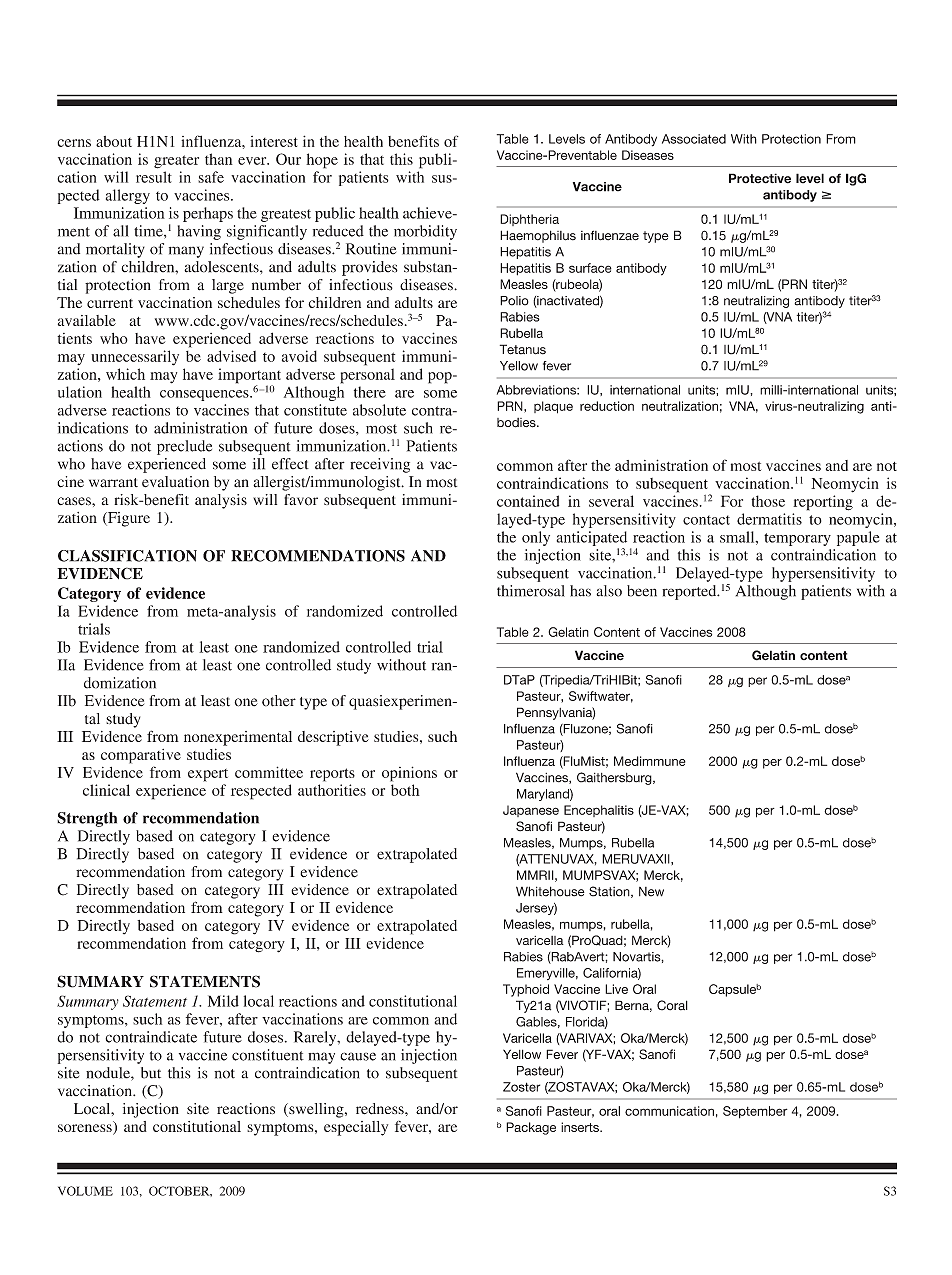 This screenshot has width=952, height=1275. What do you see at coordinates (531, 811) in the screenshot?
I see `Japanese` at bounding box center [531, 811].
